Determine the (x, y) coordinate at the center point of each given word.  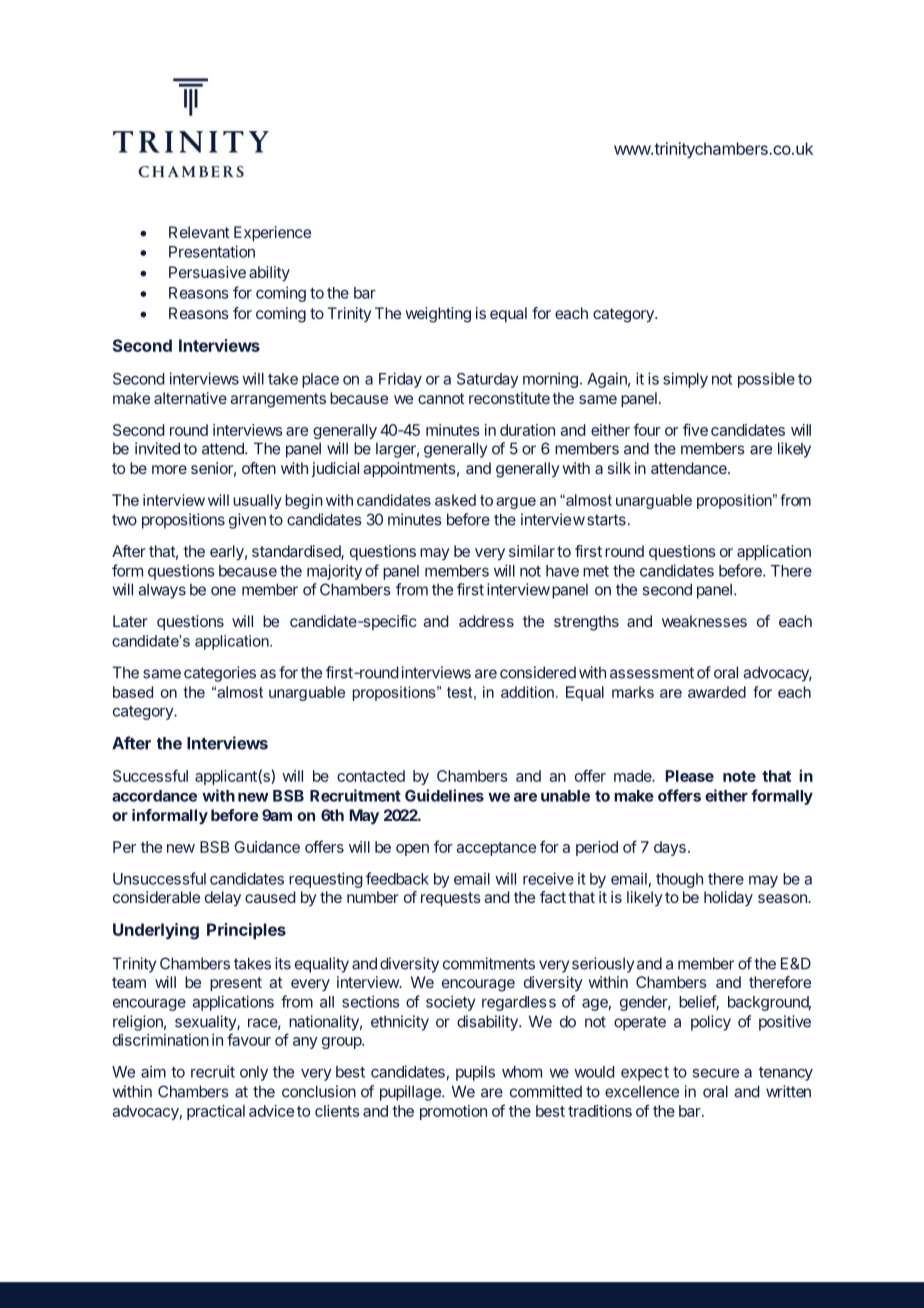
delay (223, 899)
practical (216, 1112)
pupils (475, 1073)
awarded (717, 692)
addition (527, 692)
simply (685, 380)
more (169, 469)
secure (716, 1073)
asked (455, 500)
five (695, 429)
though (679, 880)
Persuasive (207, 272)
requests (451, 899)
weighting (438, 315)
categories (220, 674)
